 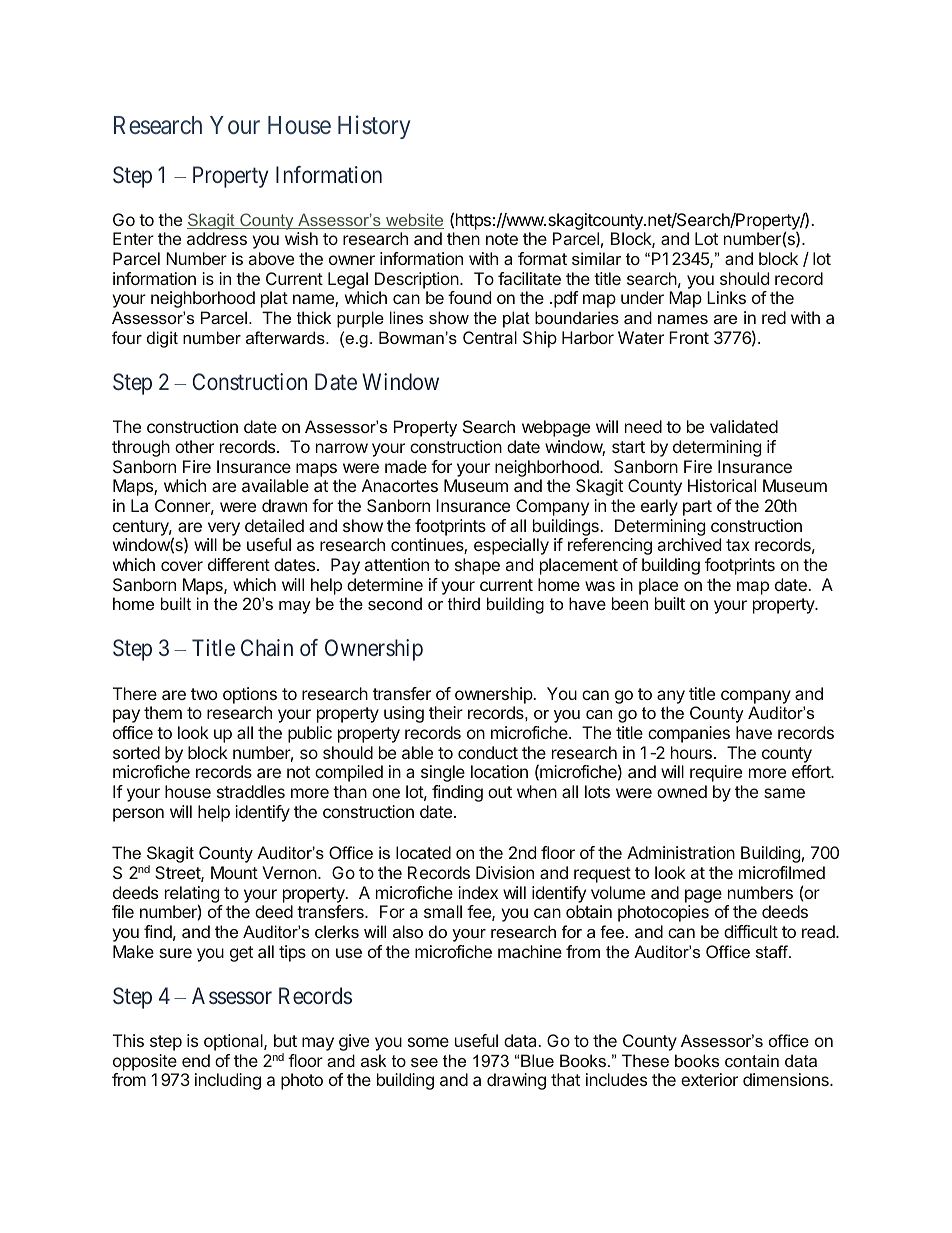 I want to click on other, so click(x=194, y=446).
